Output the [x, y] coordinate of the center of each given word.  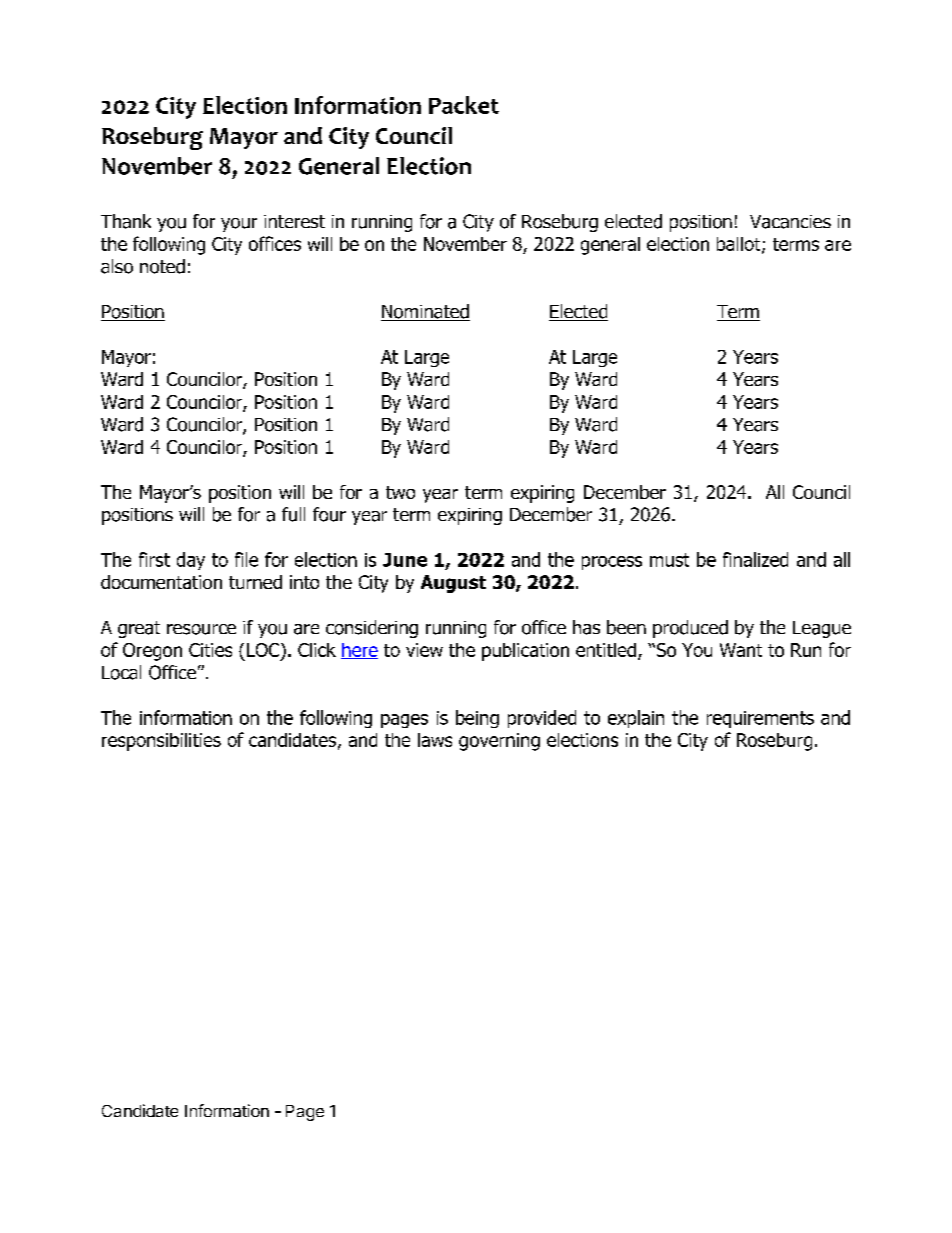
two [400, 492]
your [239, 225]
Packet [464, 105]
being [477, 719]
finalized [755, 559]
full [293, 514]
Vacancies [790, 222]
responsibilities [161, 742]
